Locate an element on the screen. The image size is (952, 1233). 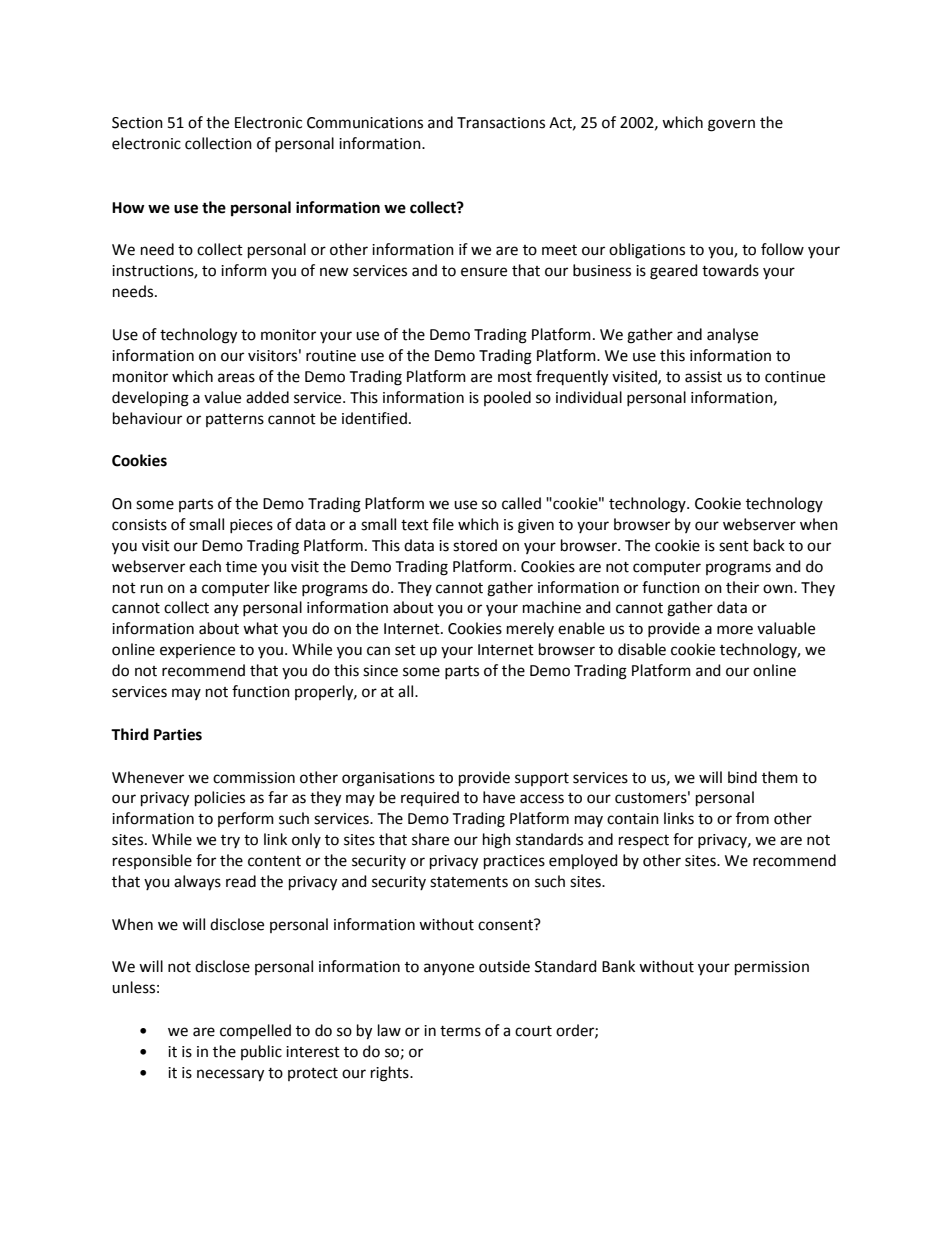
govern is located at coordinates (731, 125).
